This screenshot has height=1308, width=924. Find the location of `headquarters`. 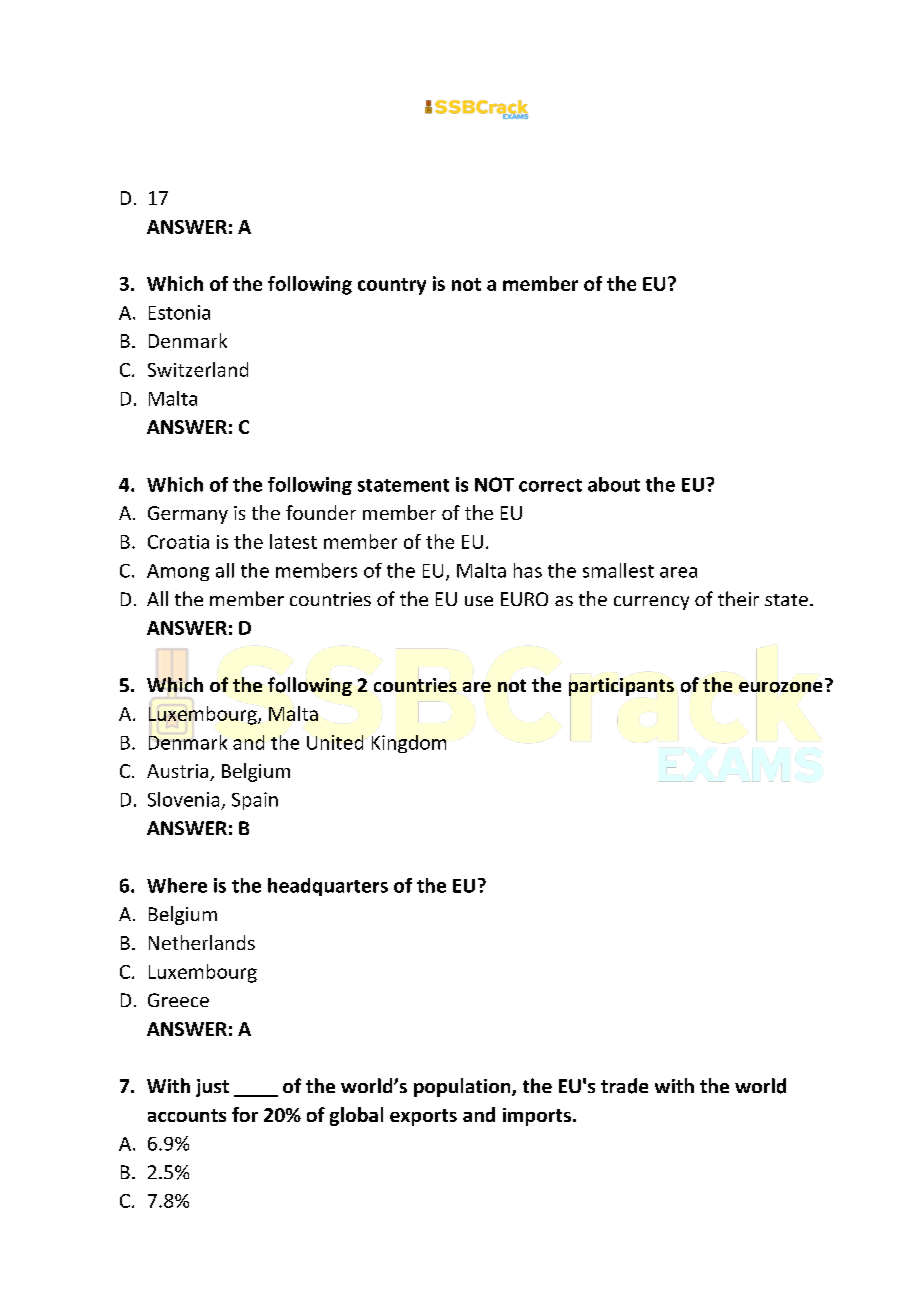

headquarters is located at coordinates (328, 887).
